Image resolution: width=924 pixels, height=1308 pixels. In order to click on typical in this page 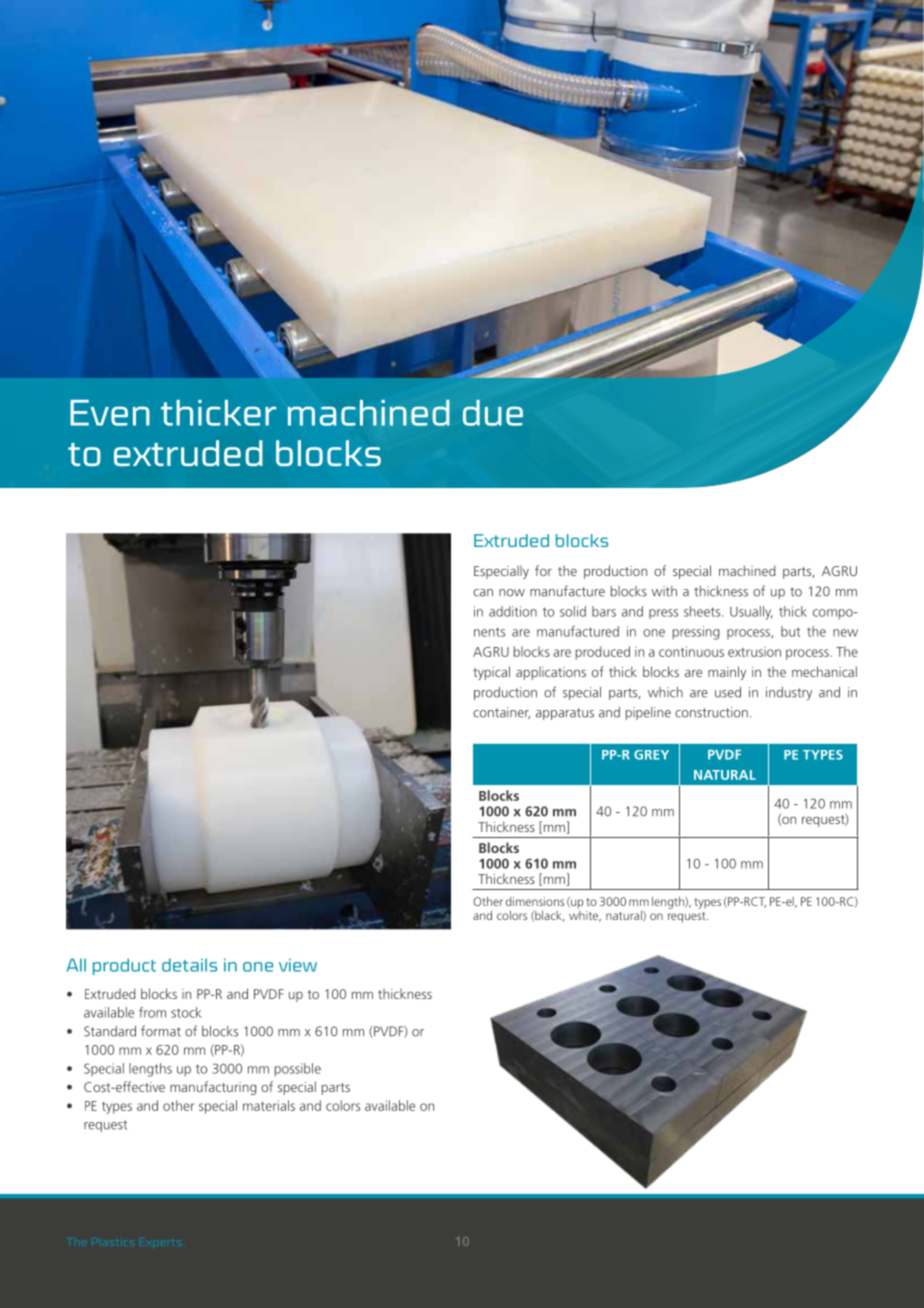, I will do `click(491, 673)`.
